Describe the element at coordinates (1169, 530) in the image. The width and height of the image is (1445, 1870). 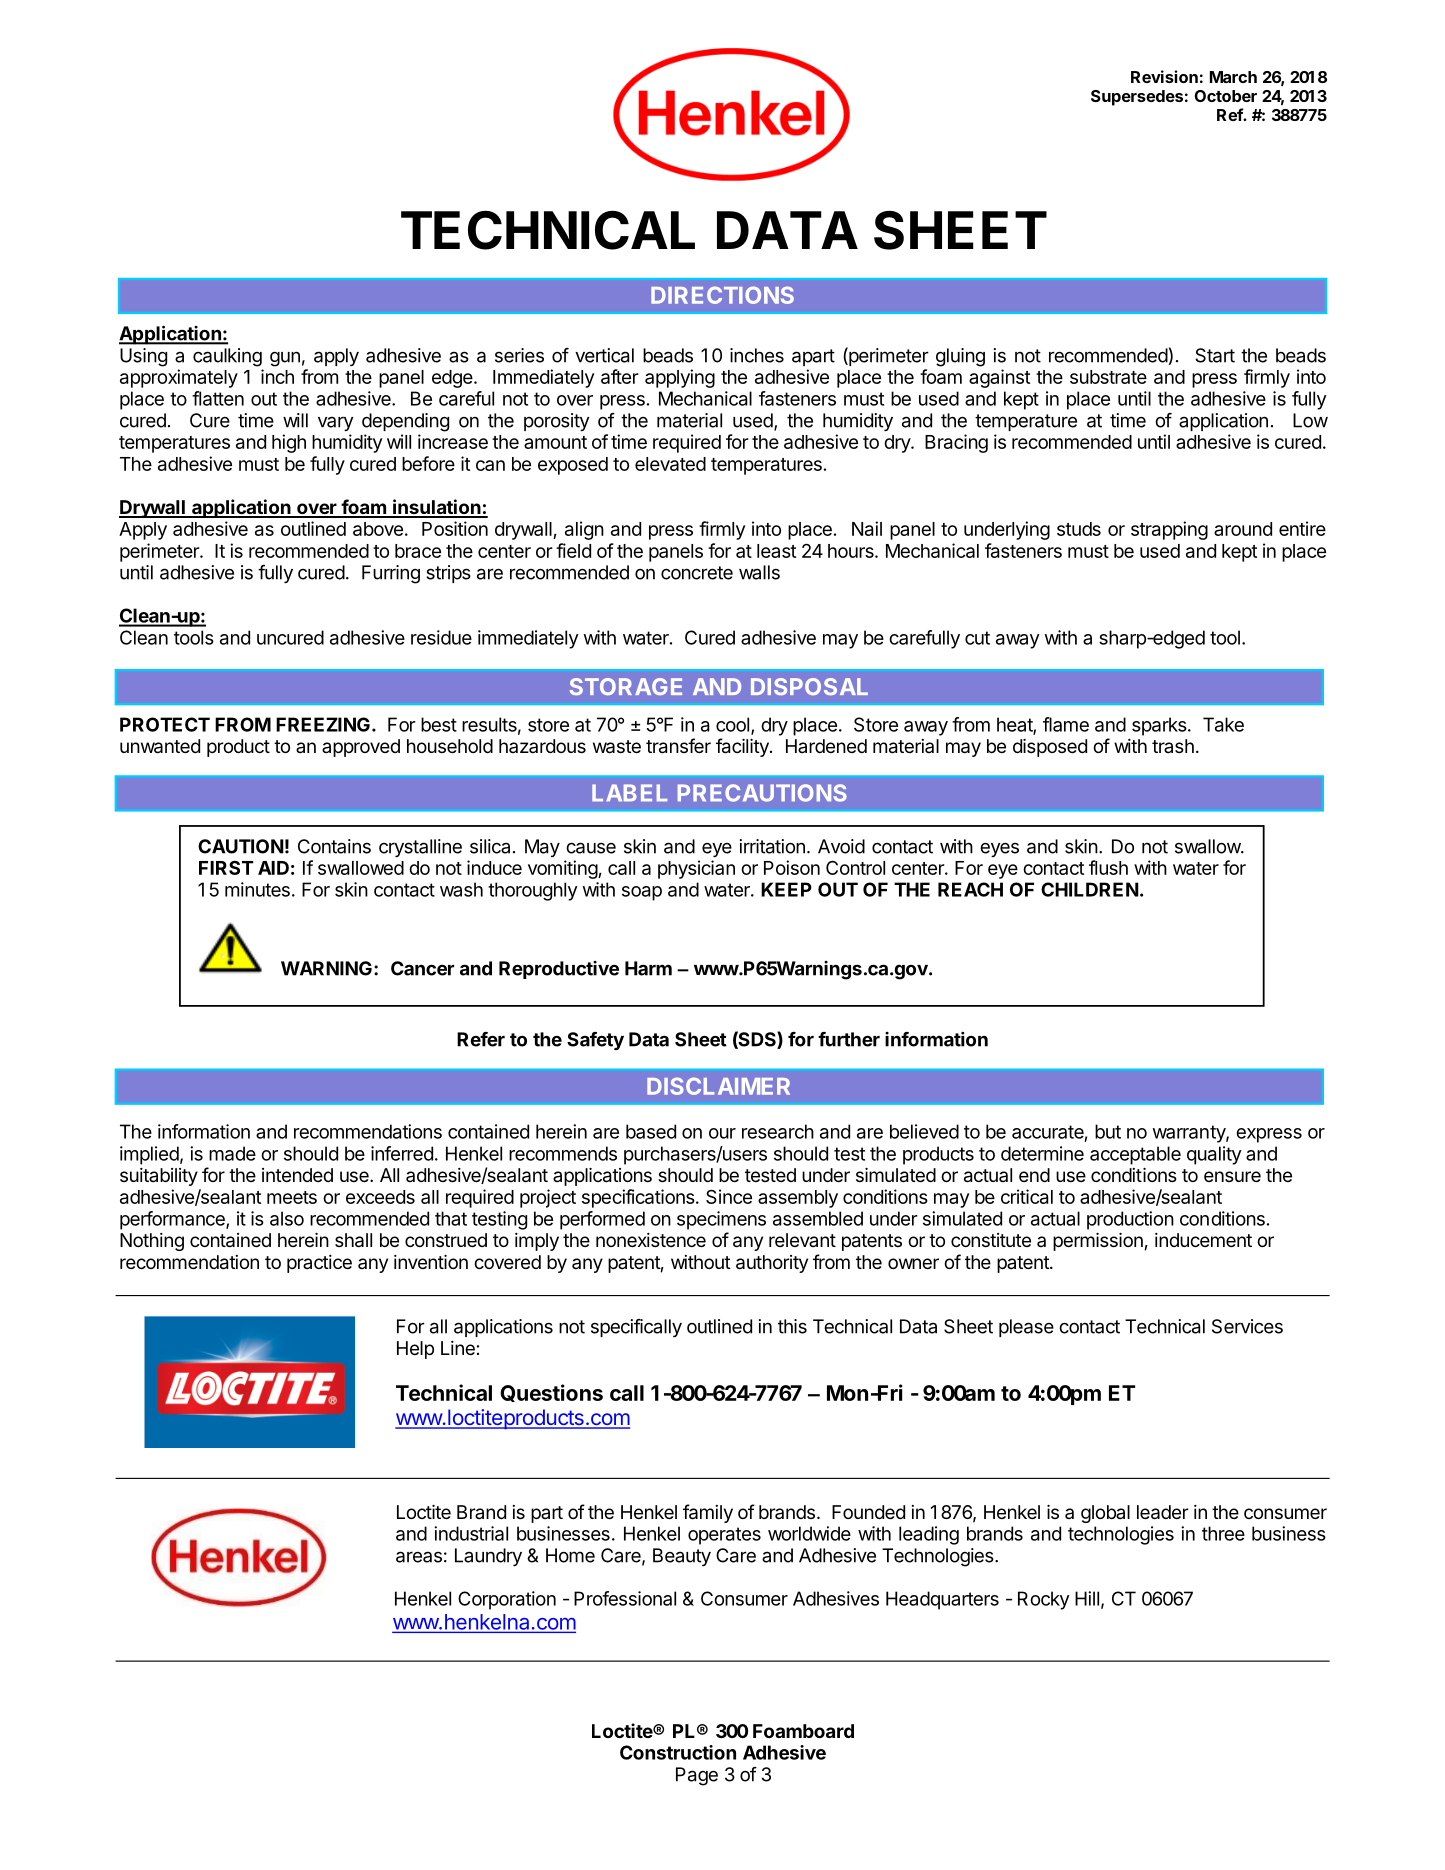
I see `strapping` at that location.
